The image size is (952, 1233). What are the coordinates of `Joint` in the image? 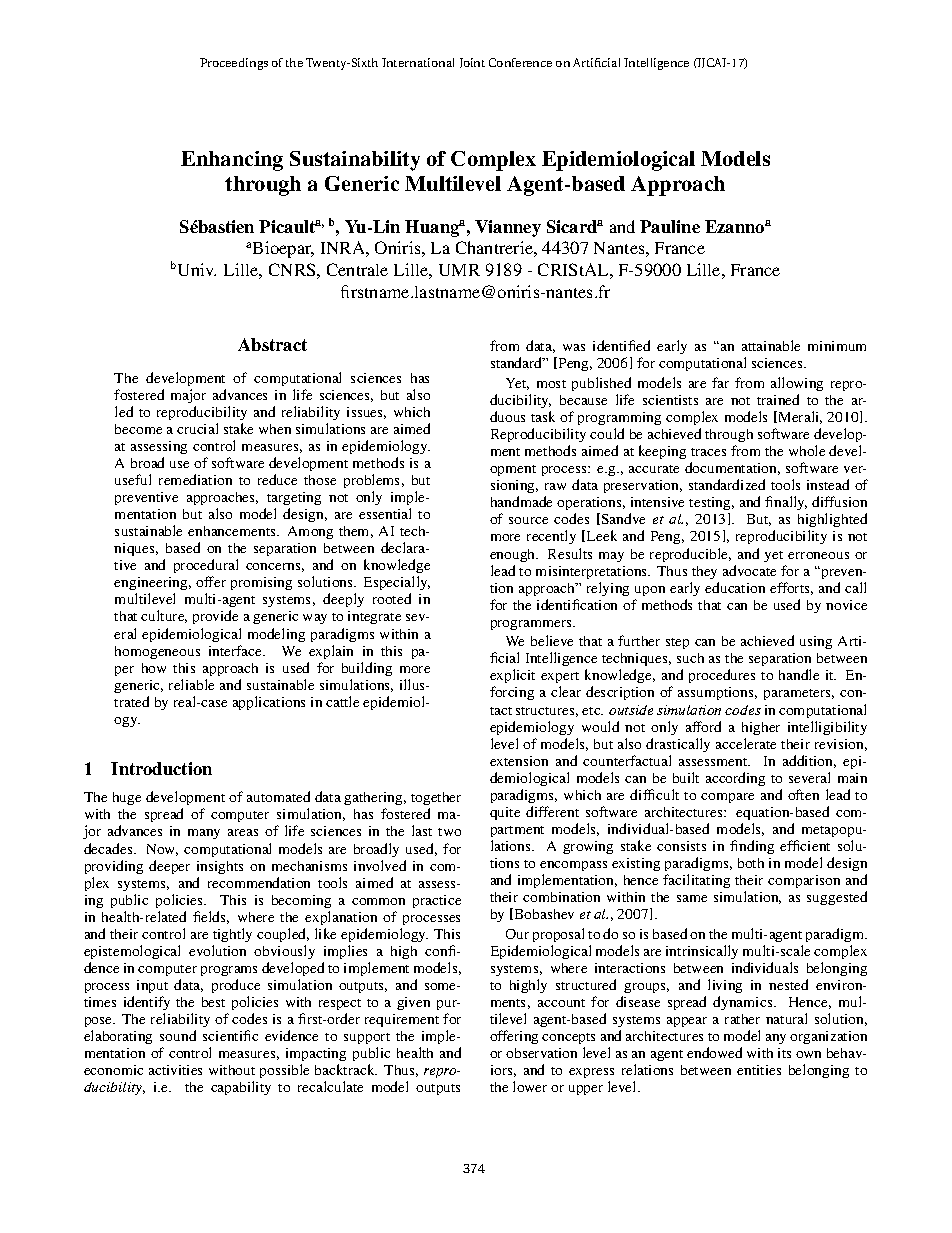 It's located at (472, 63).
